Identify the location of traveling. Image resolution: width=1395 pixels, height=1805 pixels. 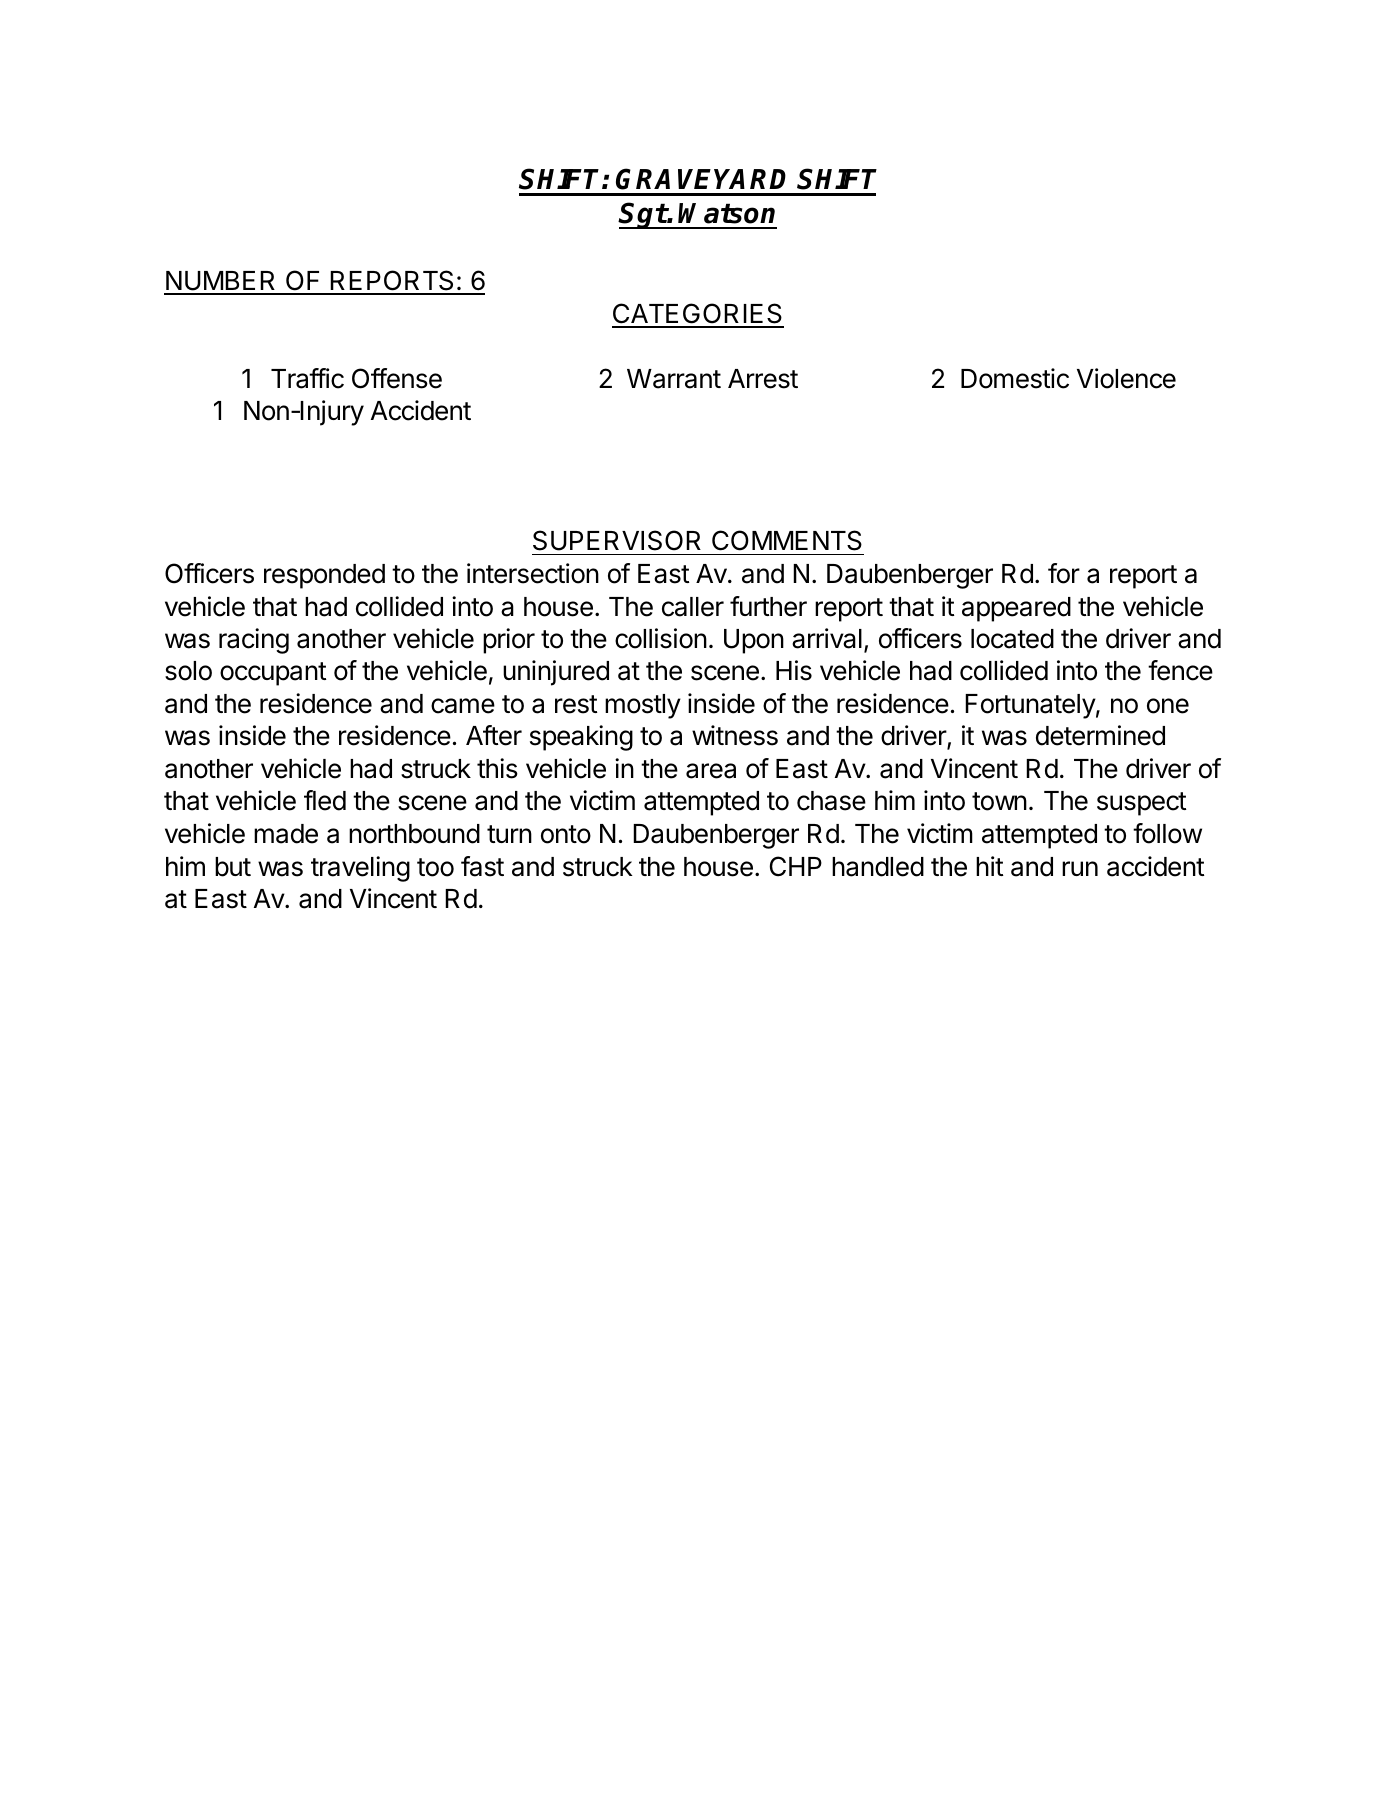
(360, 869).
